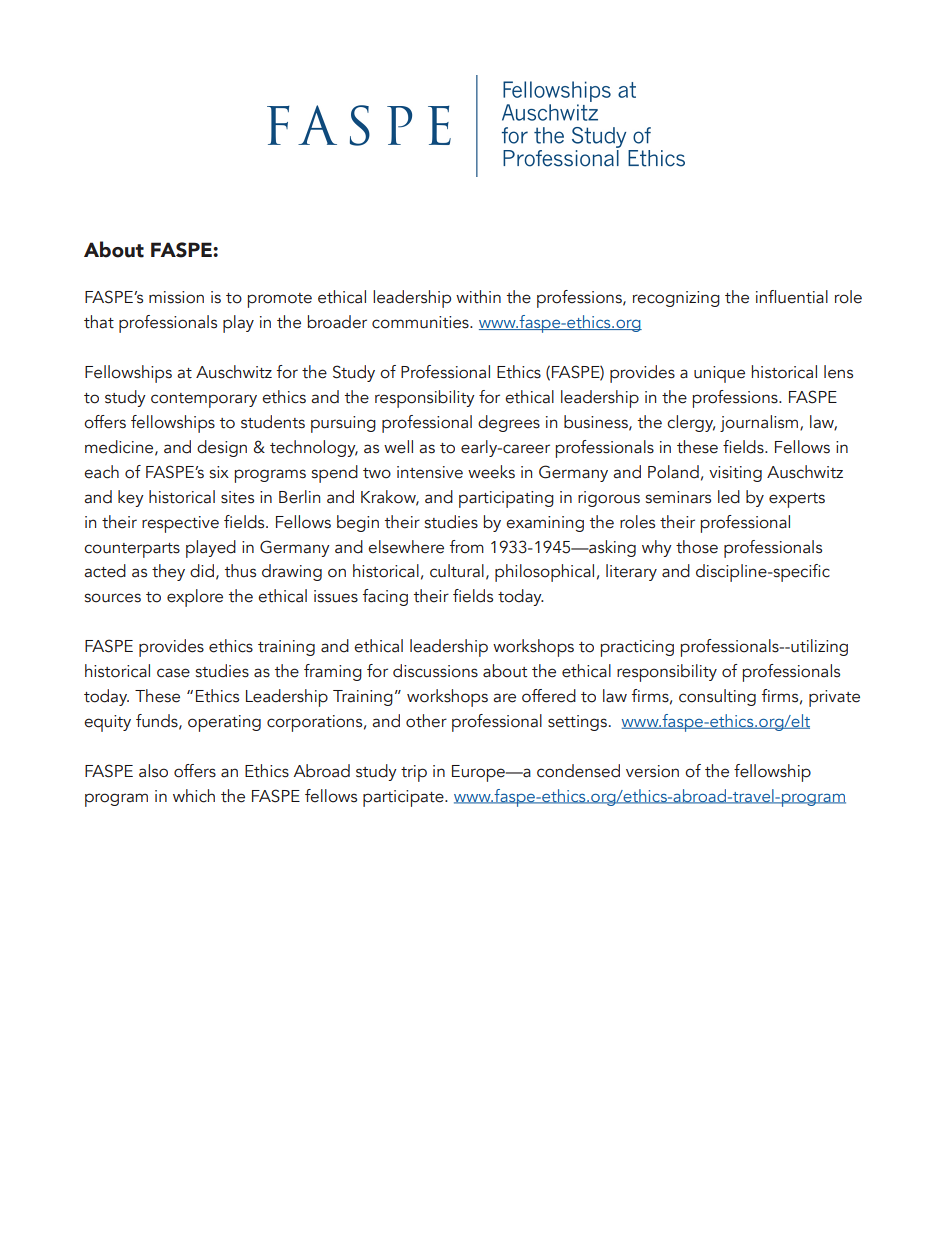  What do you see at coordinates (792, 297) in the screenshot?
I see `influential` at bounding box center [792, 297].
